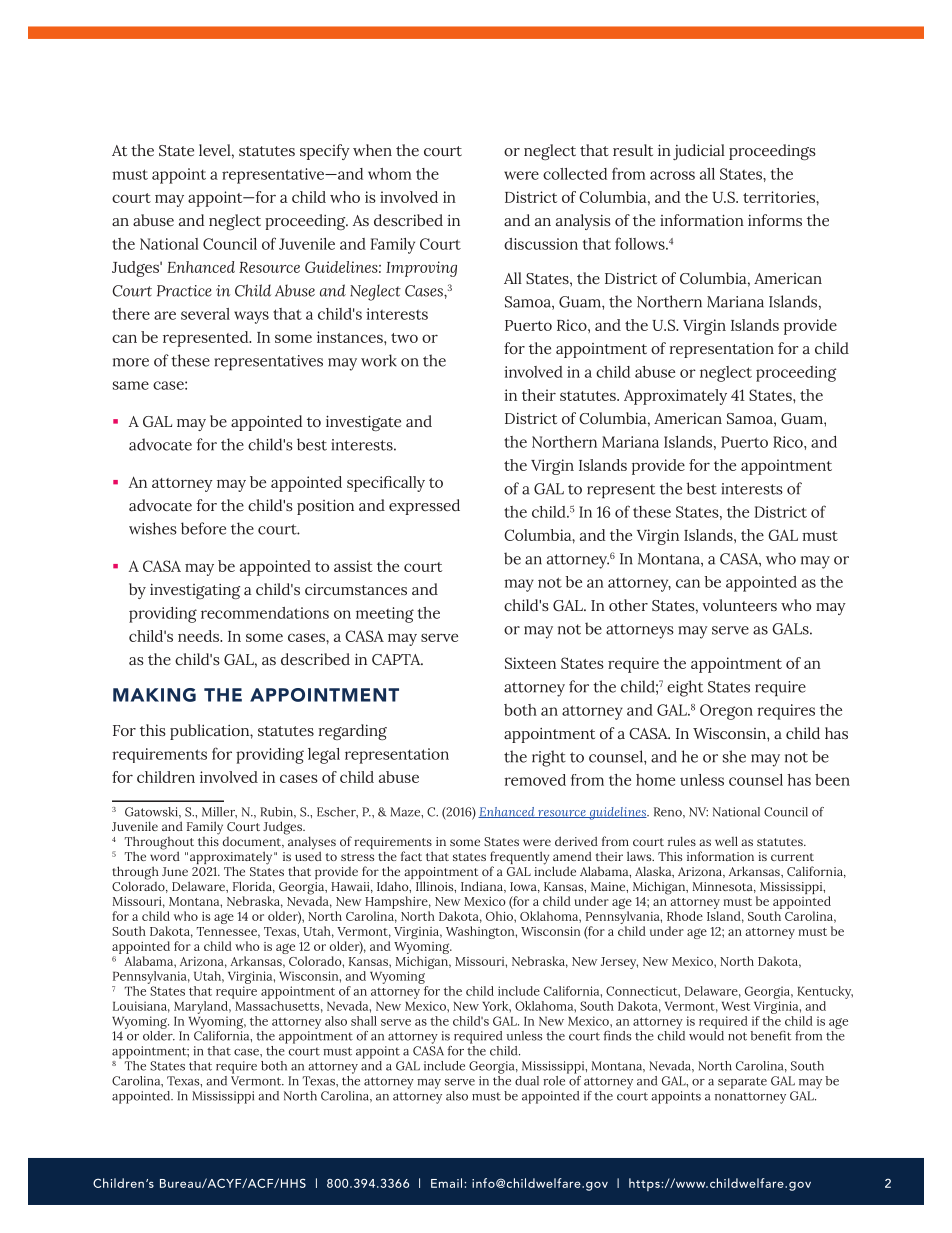  What do you see at coordinates (726, 841) in the screenshot?
I see `well` at bounding box center [726, 841].
